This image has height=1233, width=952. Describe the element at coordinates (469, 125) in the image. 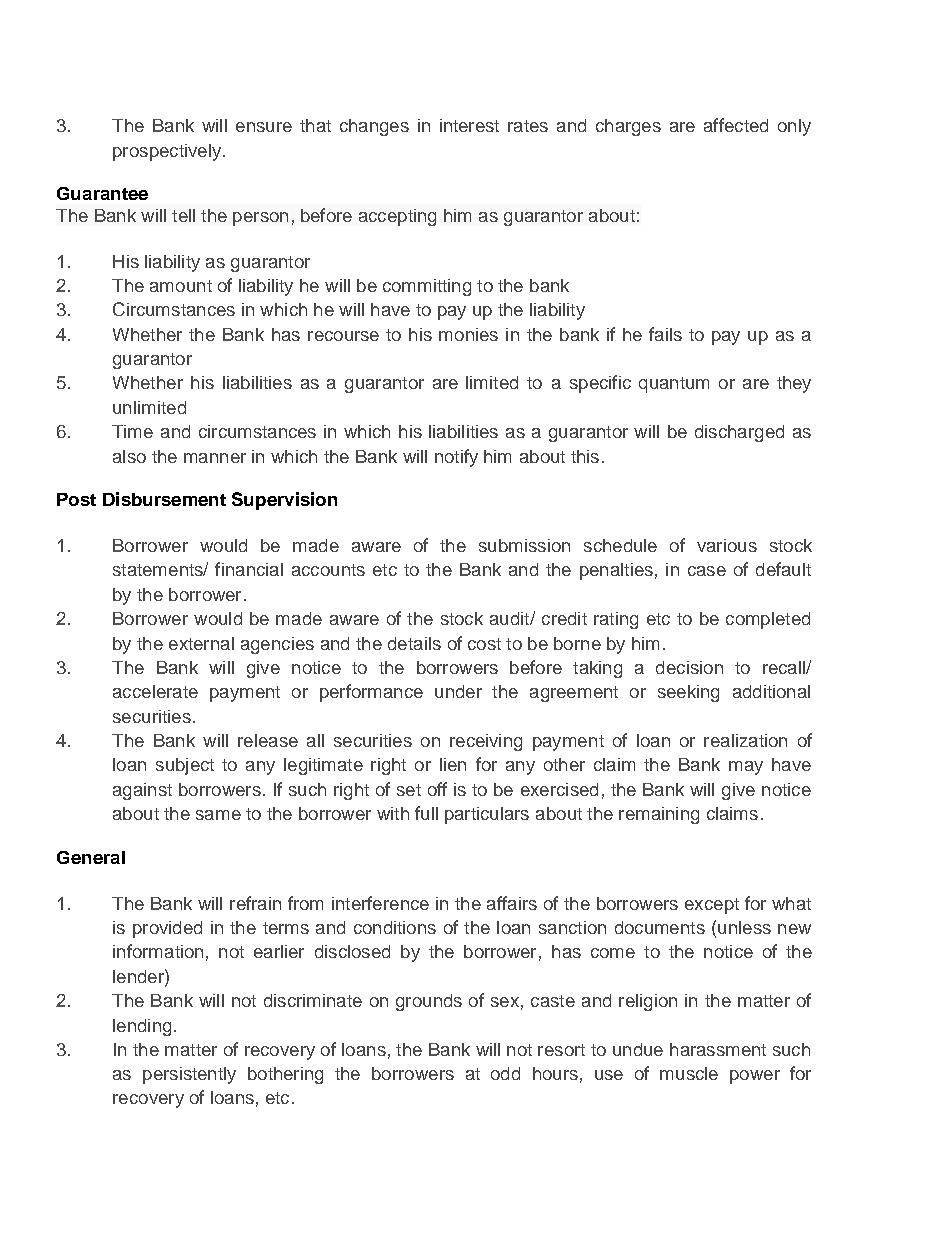

I see `interest` at that location.
